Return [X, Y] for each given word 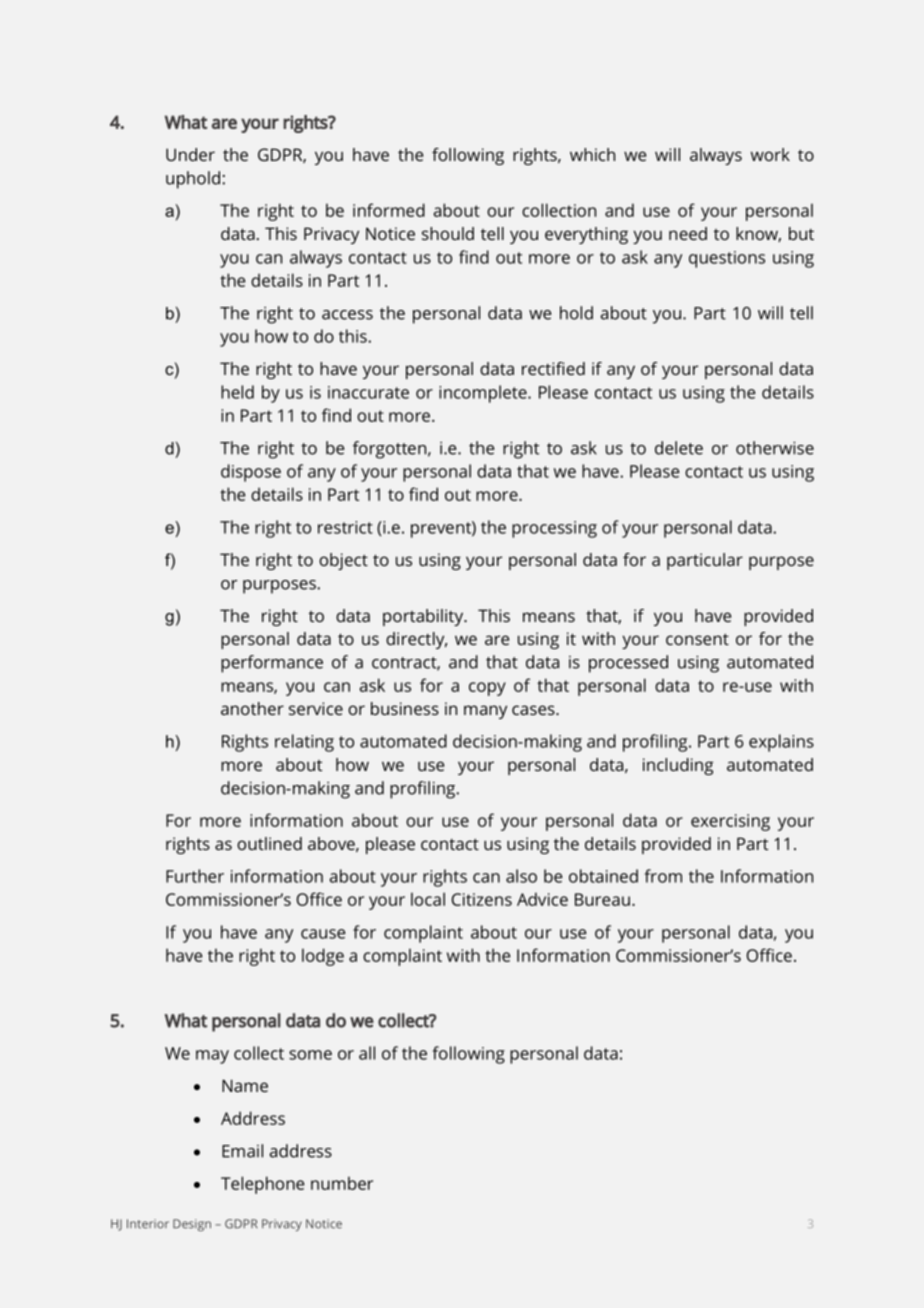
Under [190, 154]
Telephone [262, 1185]
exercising [730, 822]
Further [195, 876]
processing [554, 529]
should [448, 233]
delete [679, 448]
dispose [251, 473]
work [770, 154]
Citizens [482, 899]
